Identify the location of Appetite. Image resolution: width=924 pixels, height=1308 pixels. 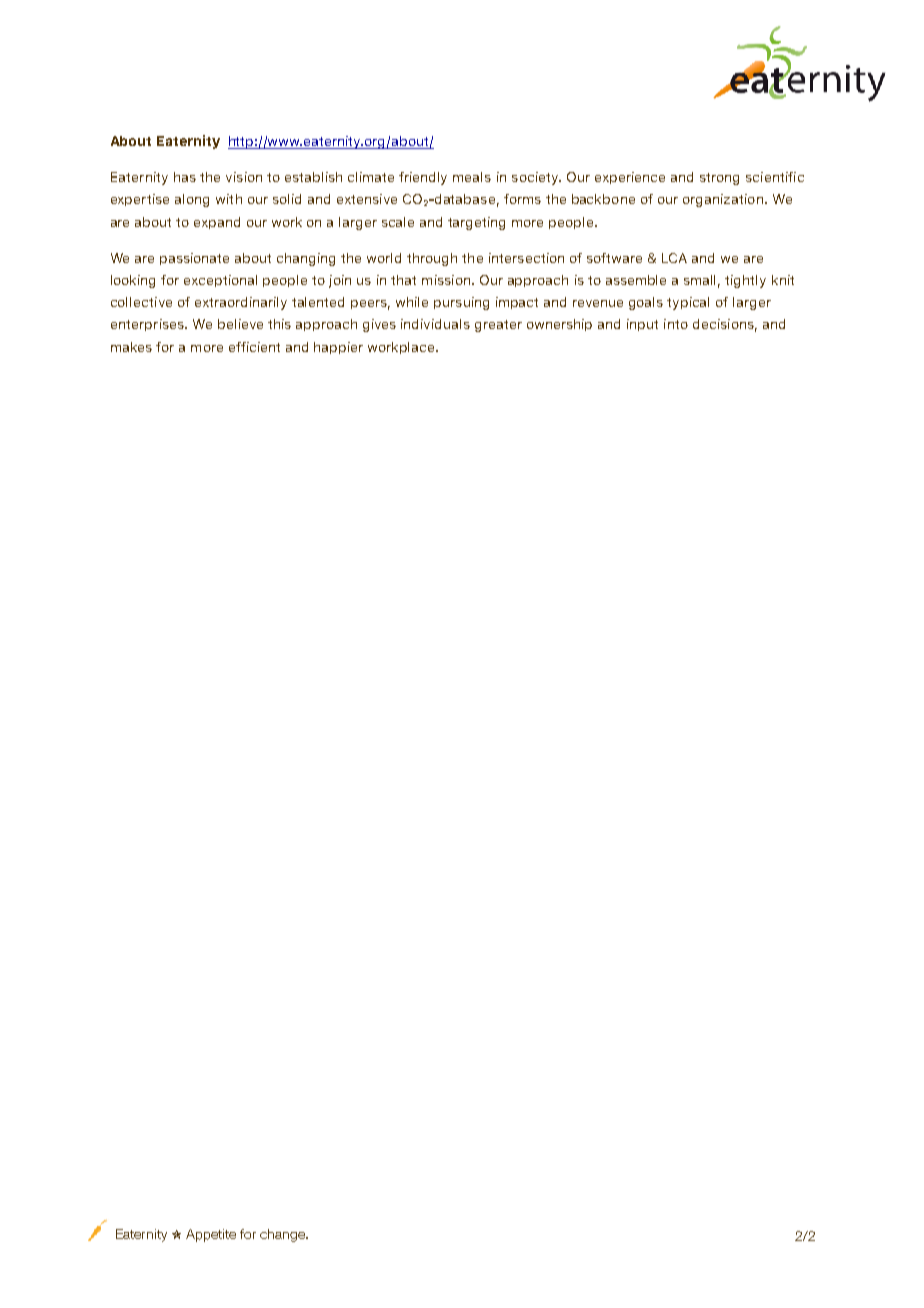
(211, 1235).
